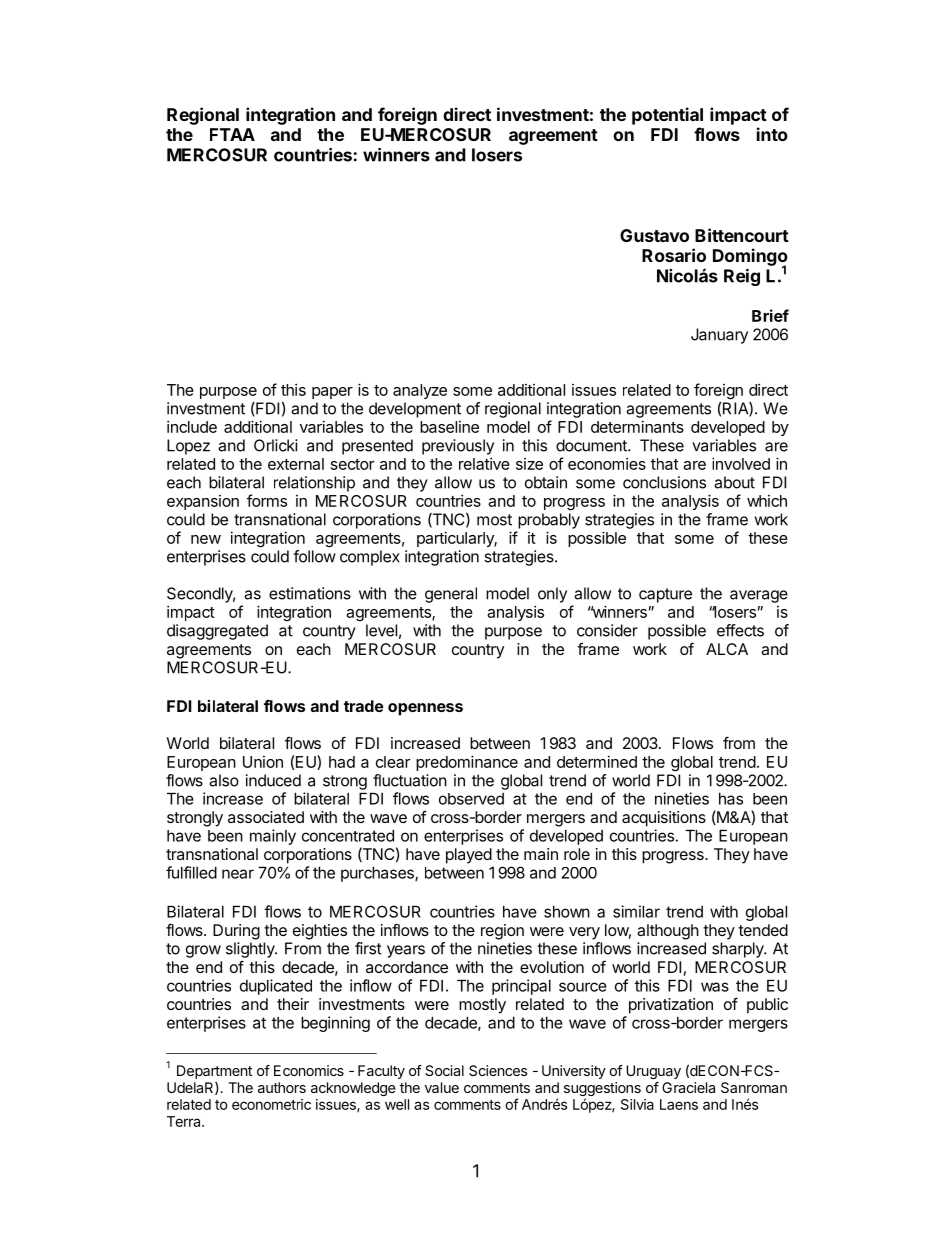 Image resolution: width=952 pixels, height=1233 pixels. What do you see at coordinates (772, 134) in the image?
I see `into` at bounding box center [772, 134].
